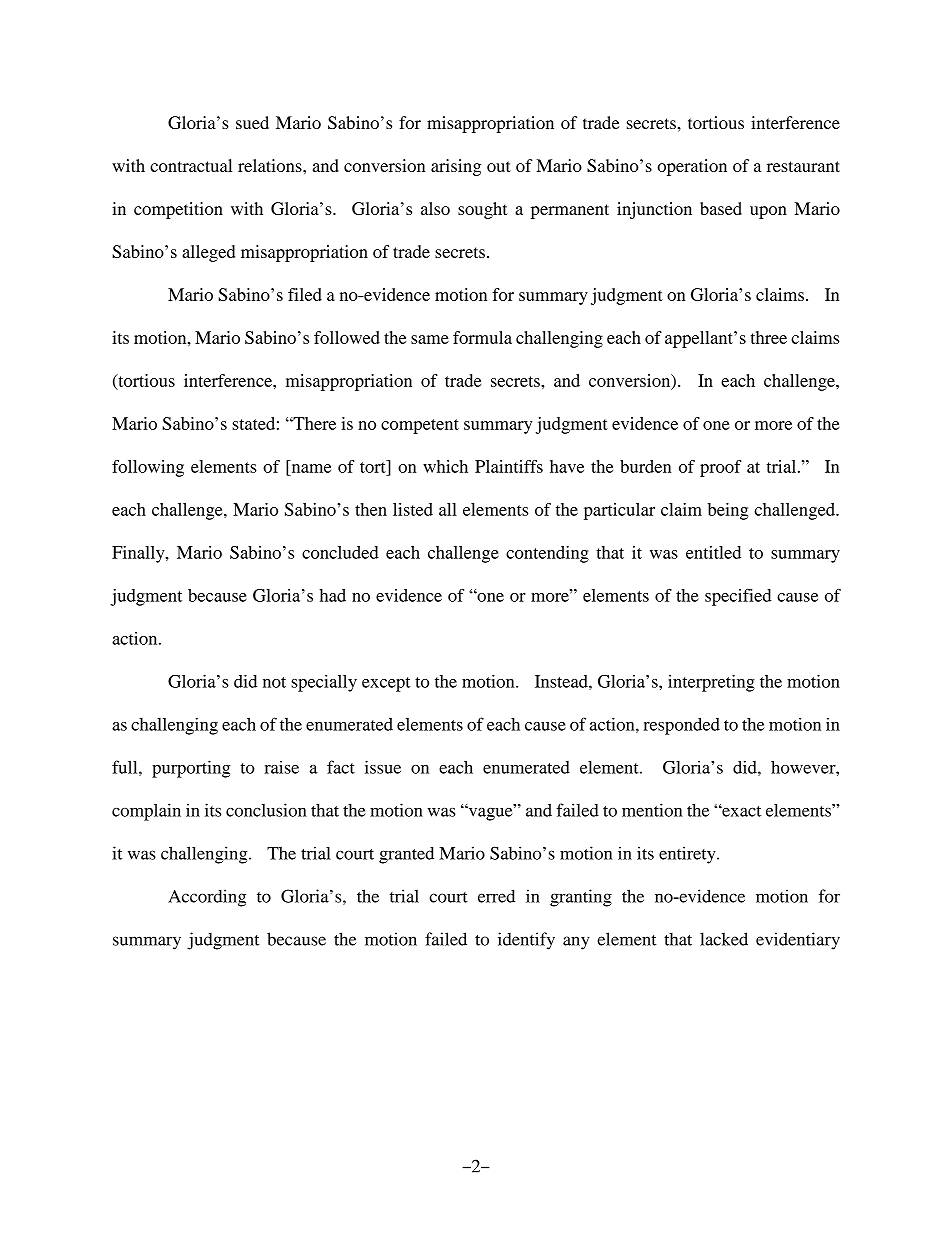 This document has height=1233, width=952. I want to click on operation, so click(692, 167).
